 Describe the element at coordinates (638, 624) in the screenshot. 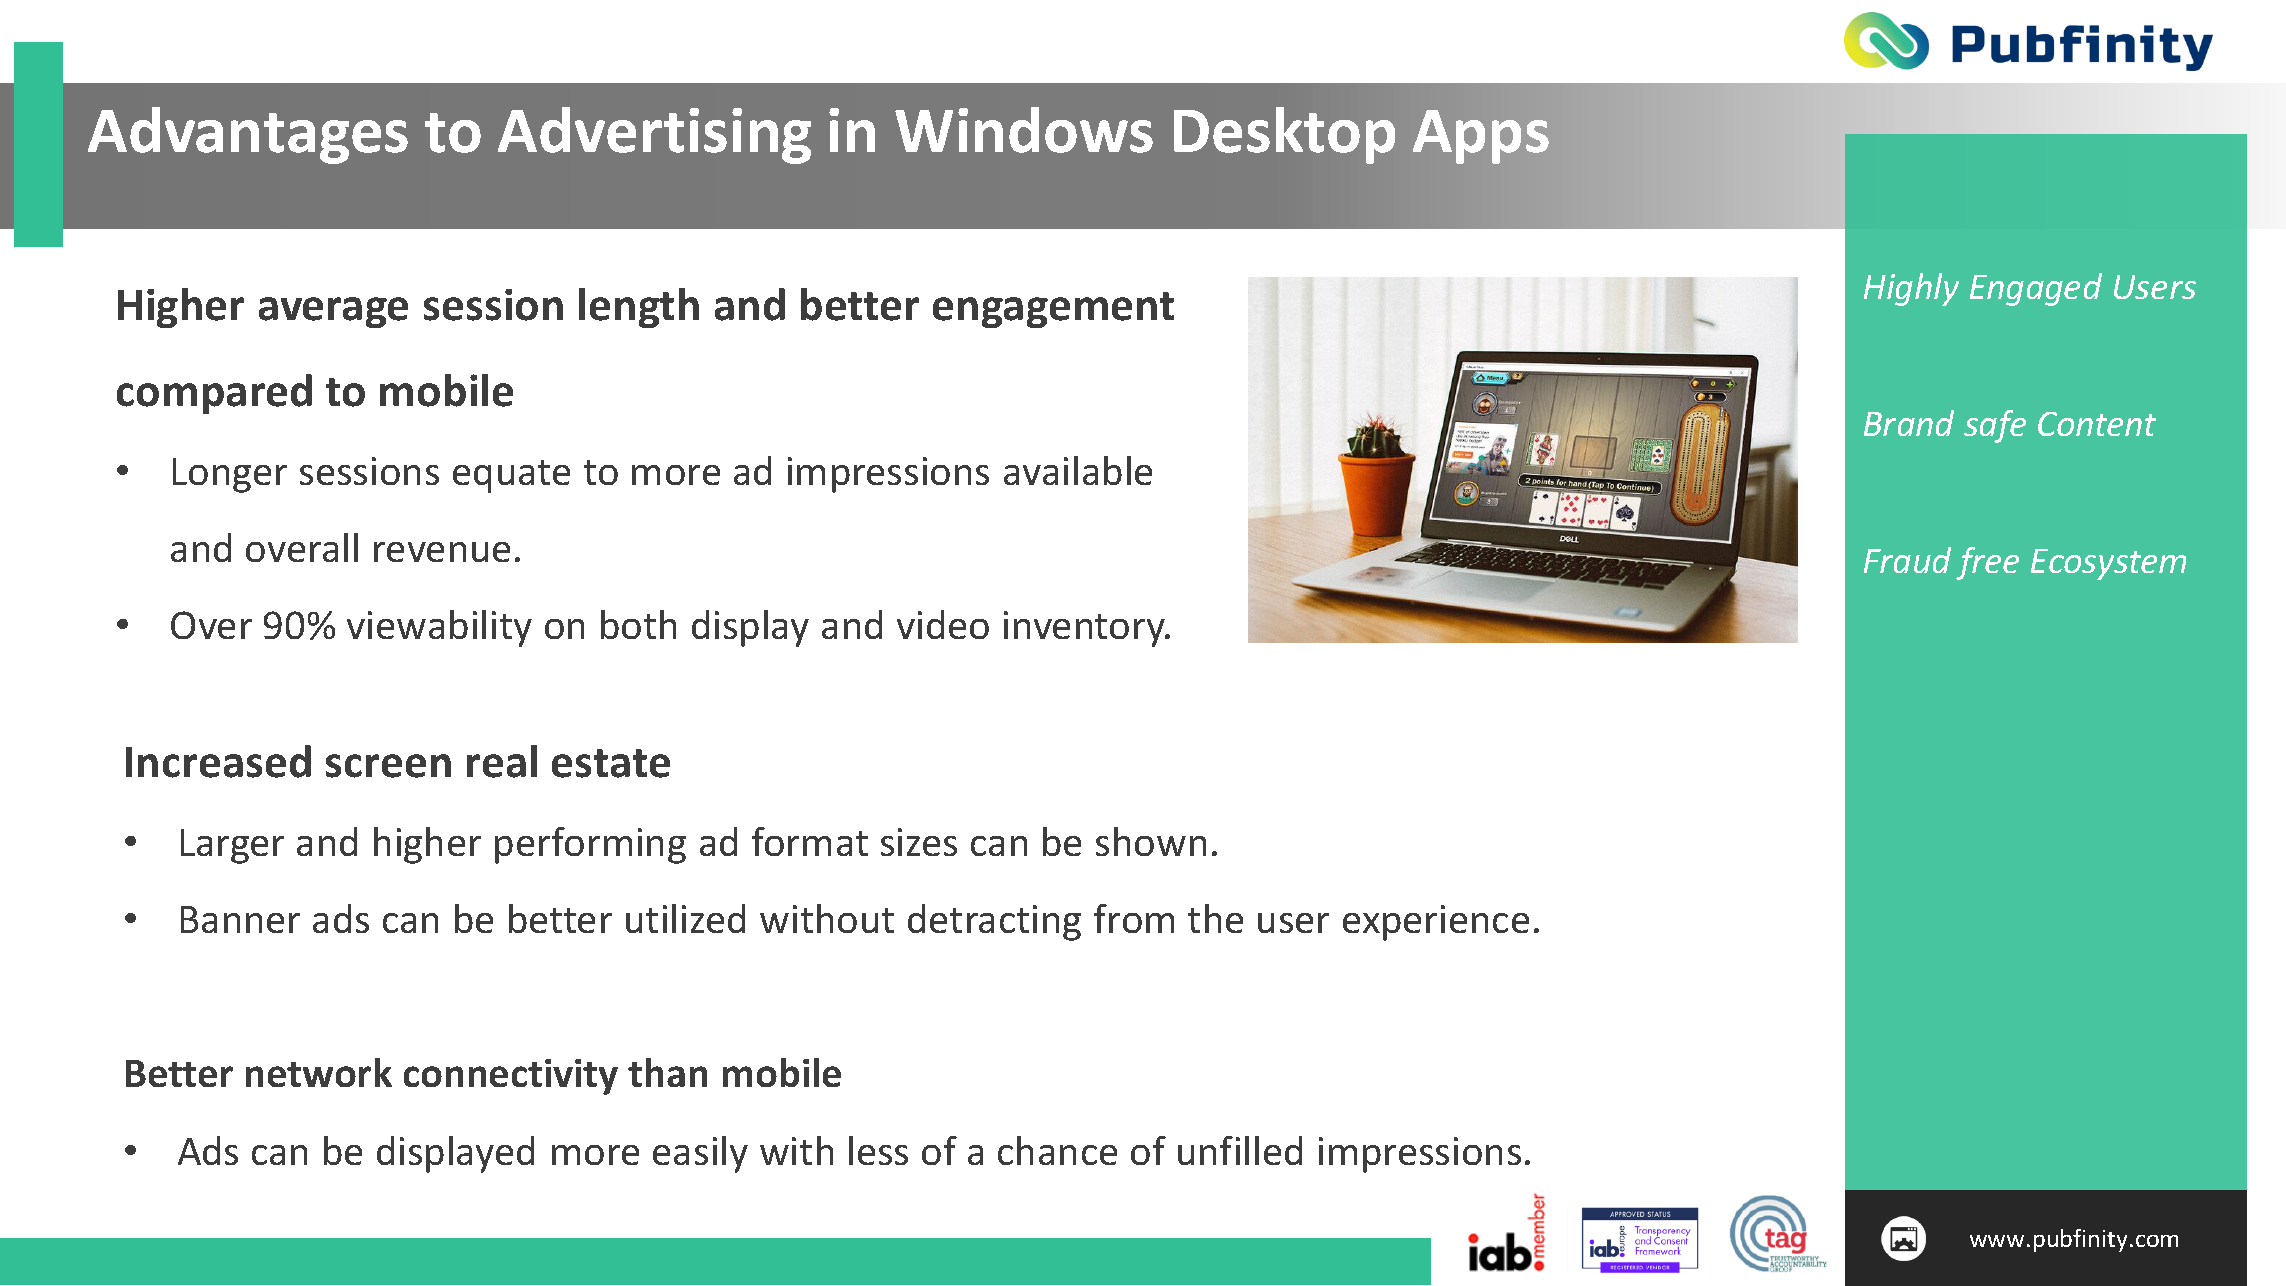

I see `both` at that location.
